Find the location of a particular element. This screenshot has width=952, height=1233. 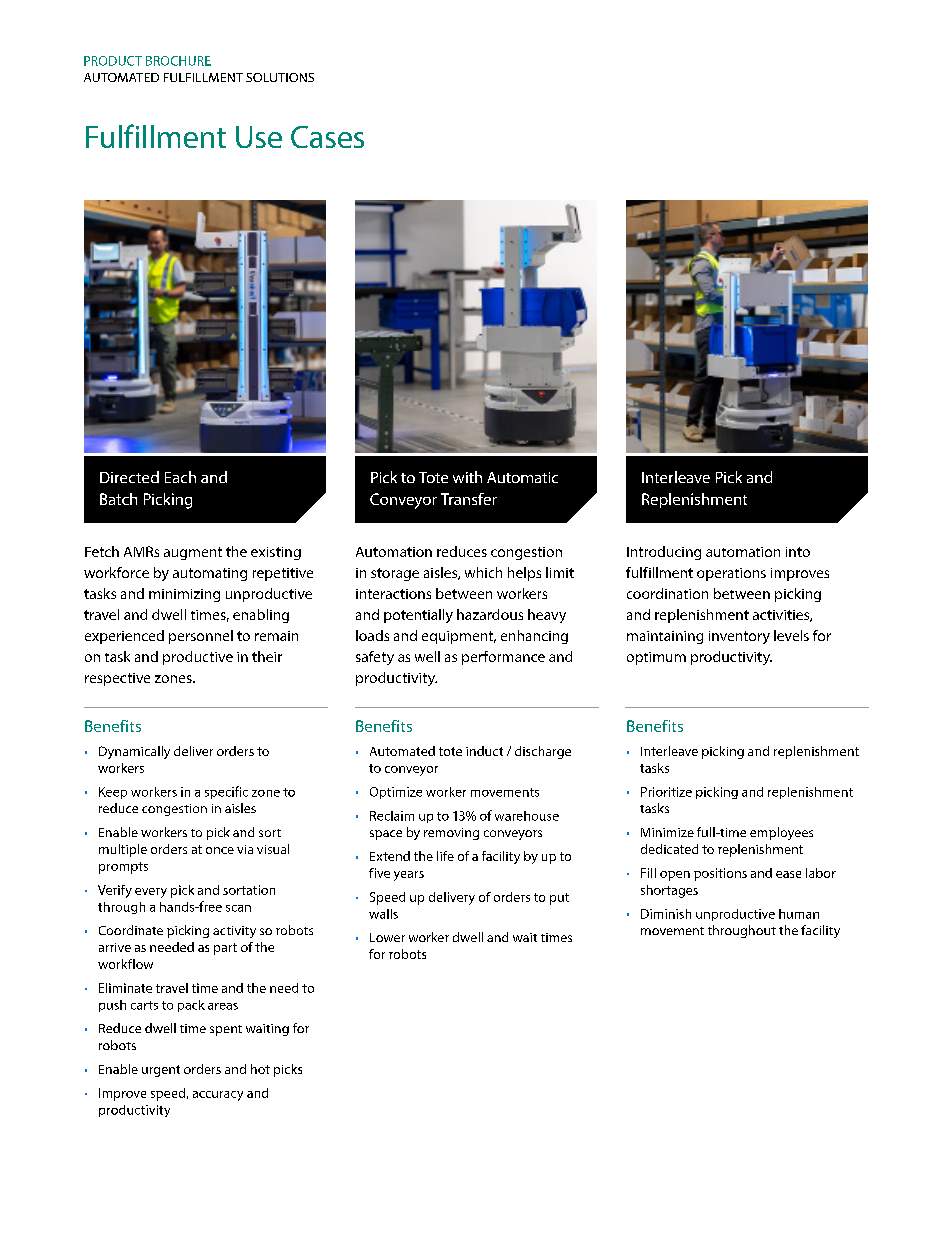

induct is located at coordinates (484, 751).
